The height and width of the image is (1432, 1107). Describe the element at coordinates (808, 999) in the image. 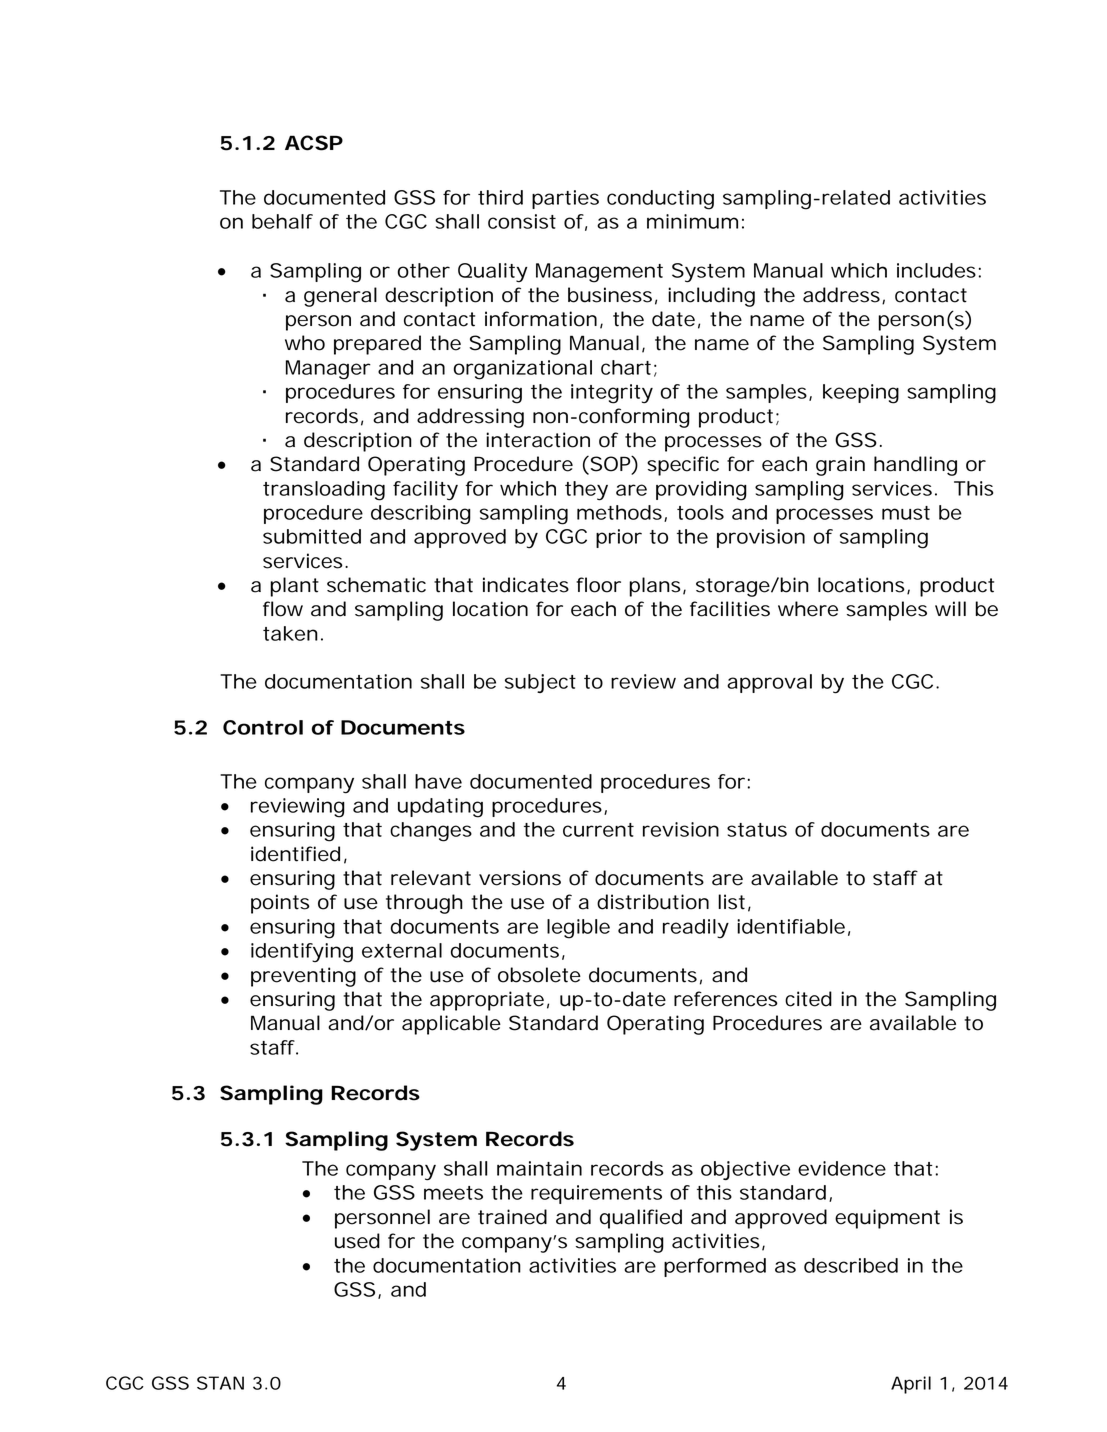

I see `cited` at that location.
